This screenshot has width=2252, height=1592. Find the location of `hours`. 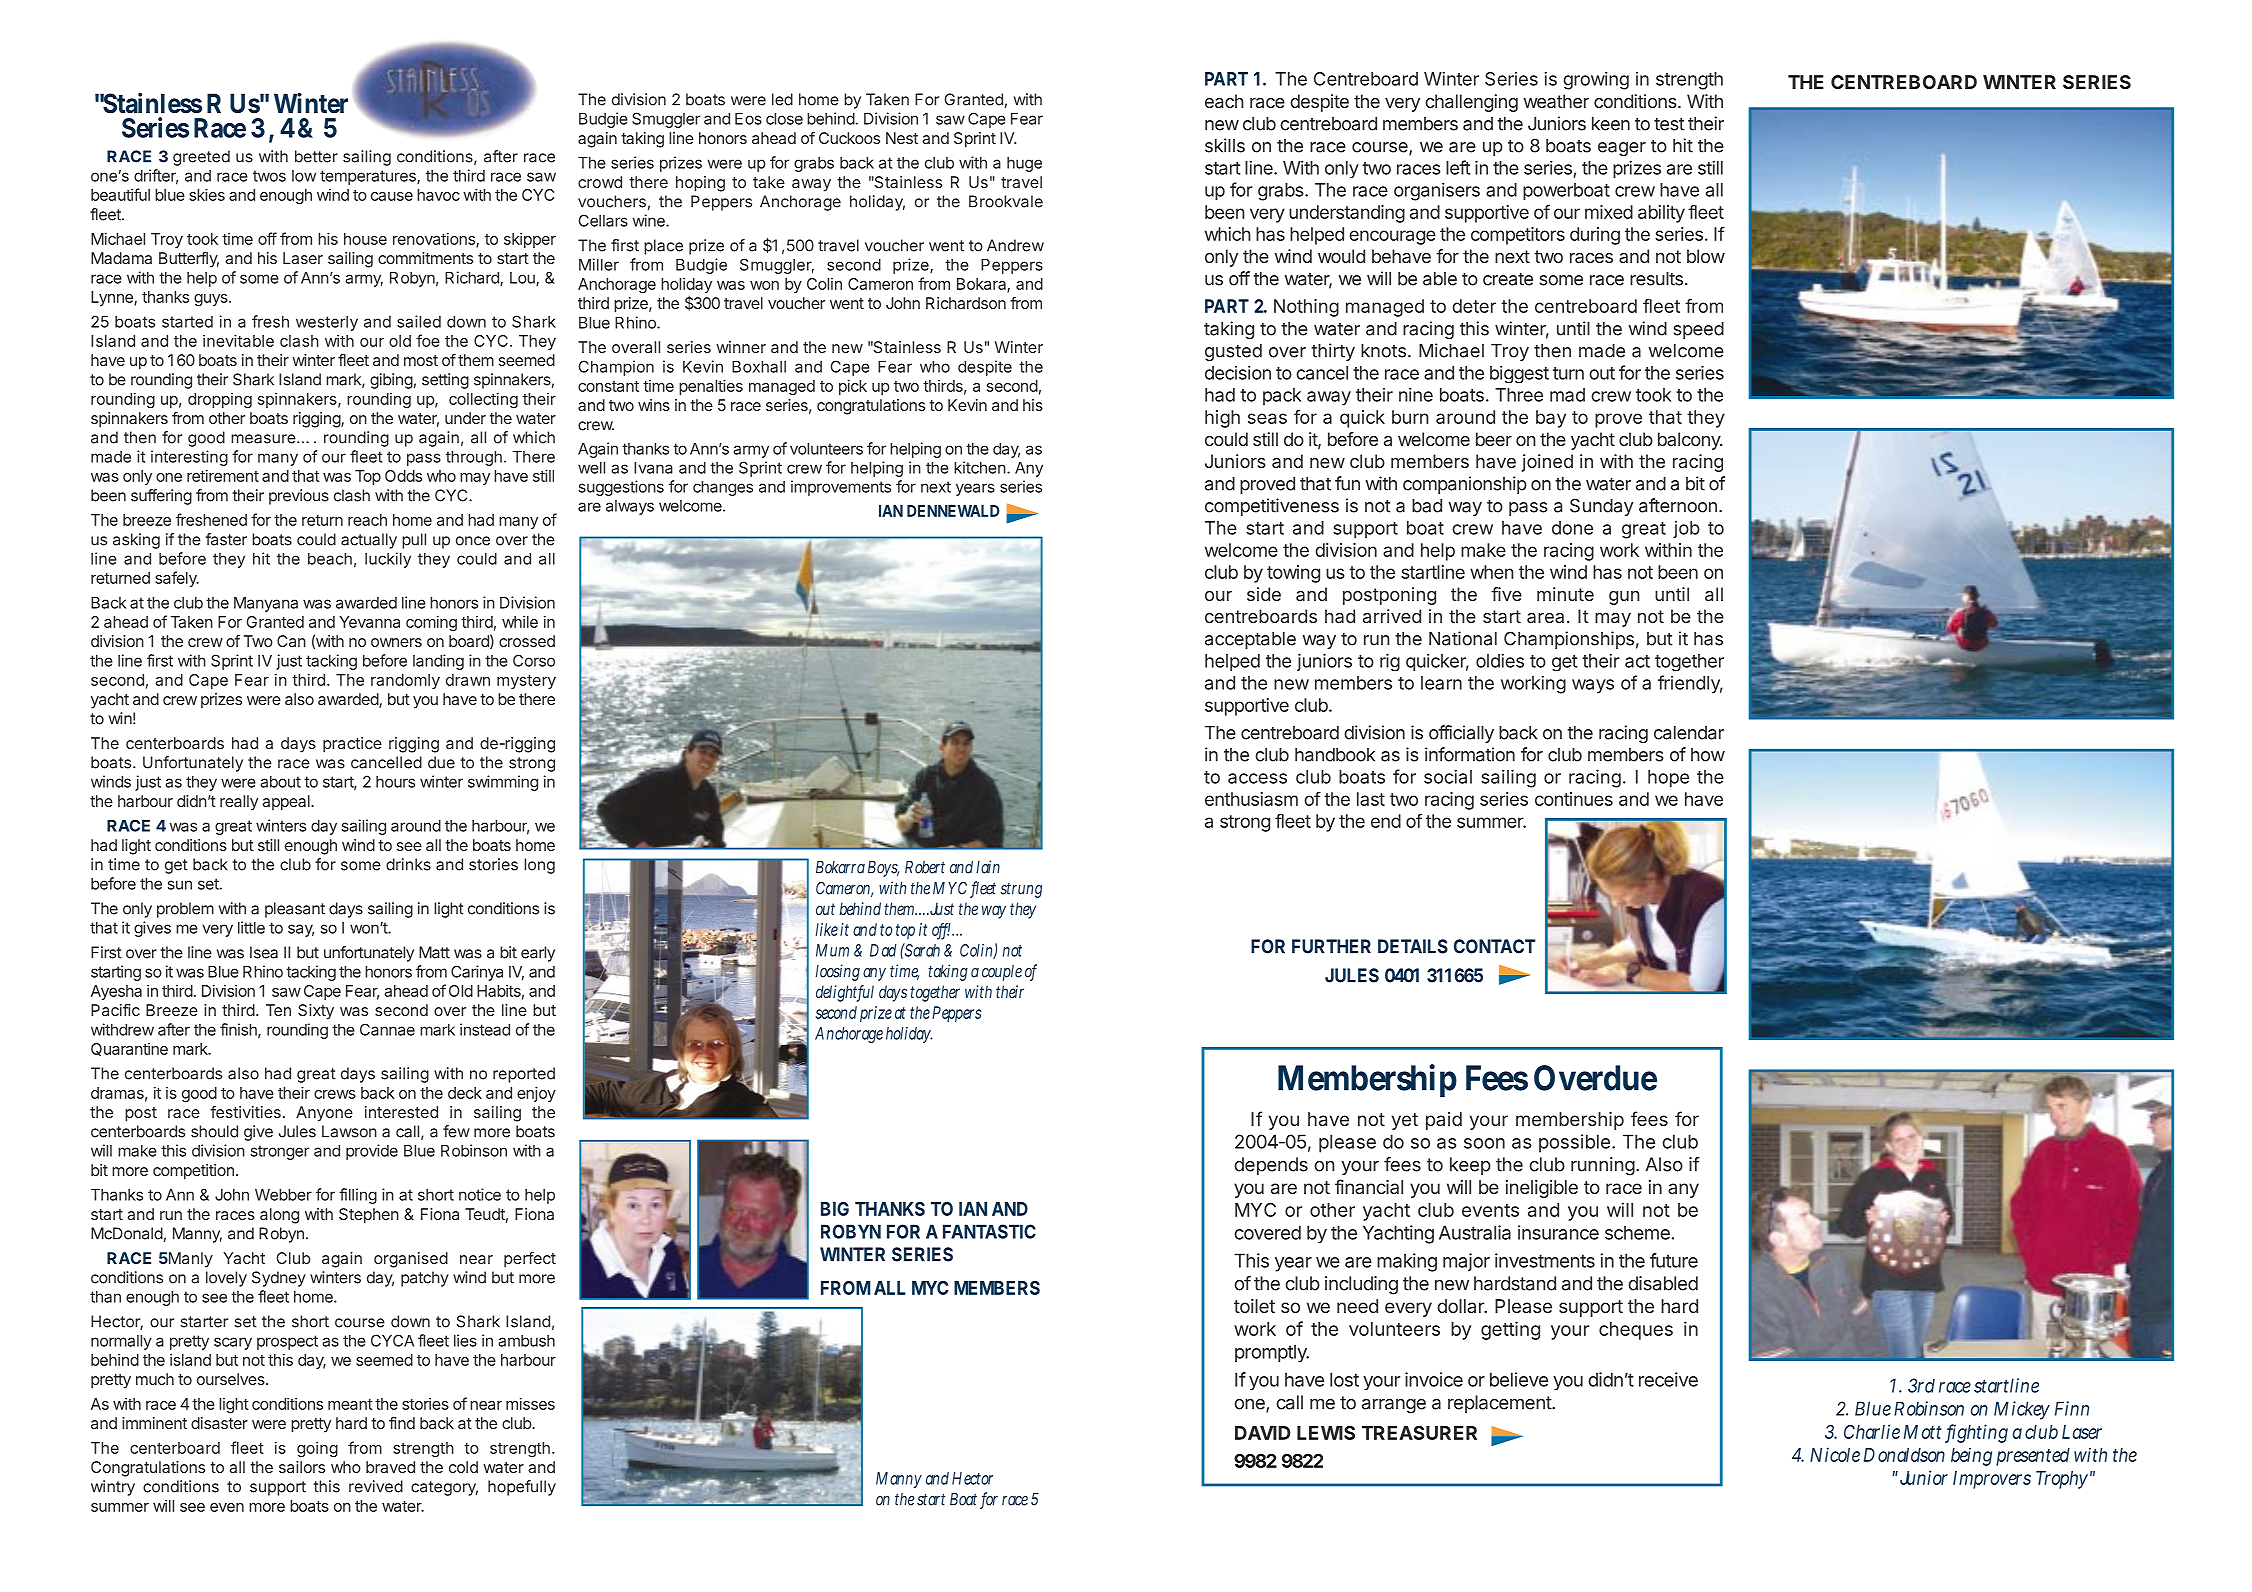

hours is located at coordinates (395, 782).
